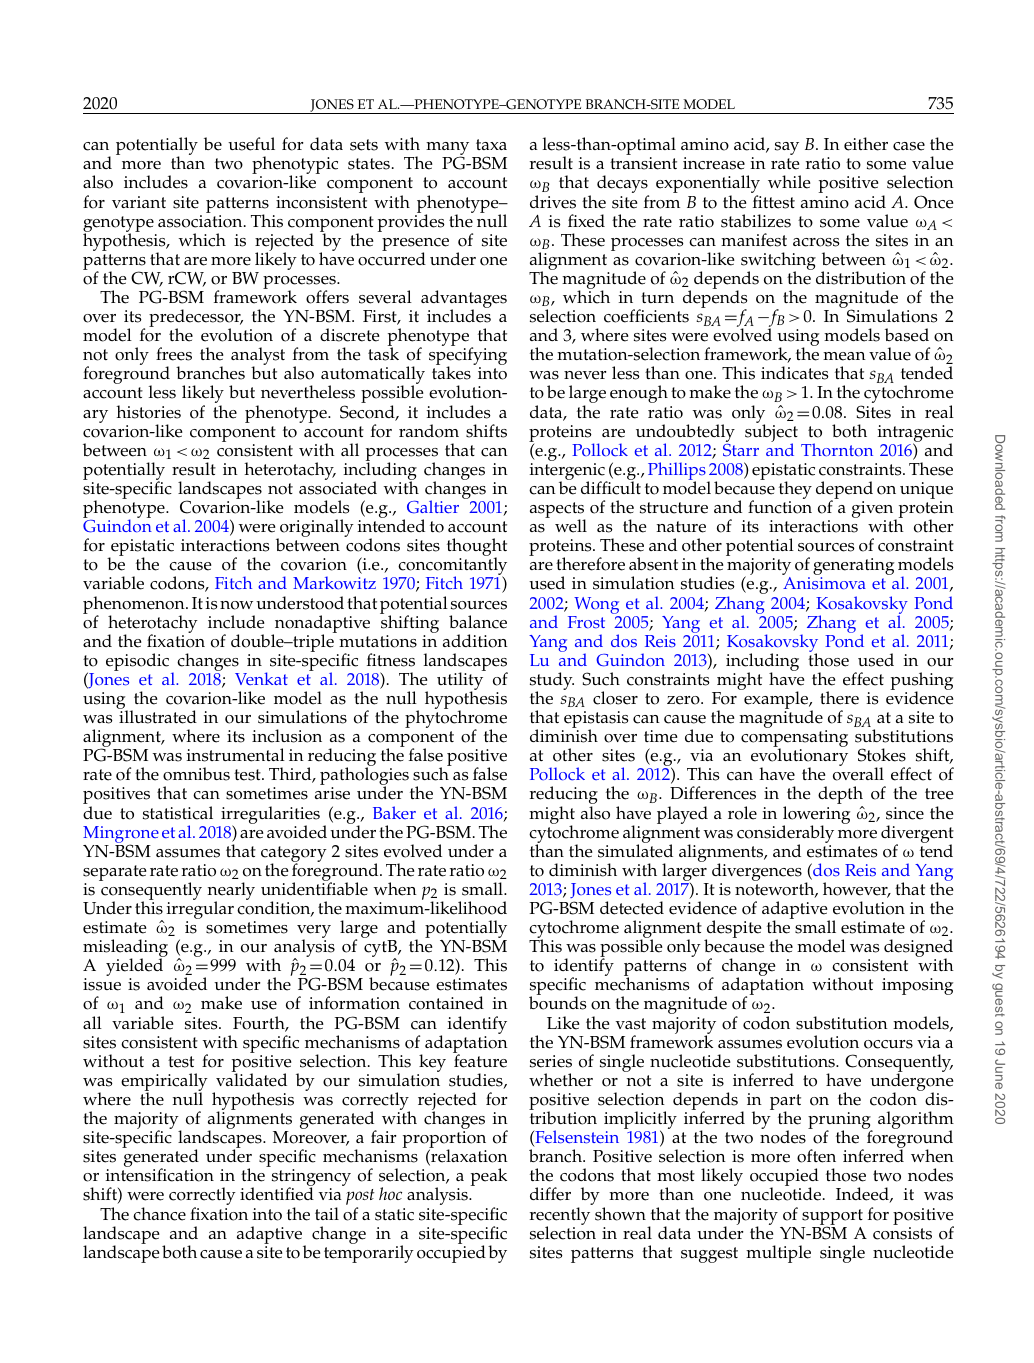 Image resolution: width=1034 pixels, height=1363 pixels. Describe the element at coordinates (201, 221) in the image. I see `association` at that location.
